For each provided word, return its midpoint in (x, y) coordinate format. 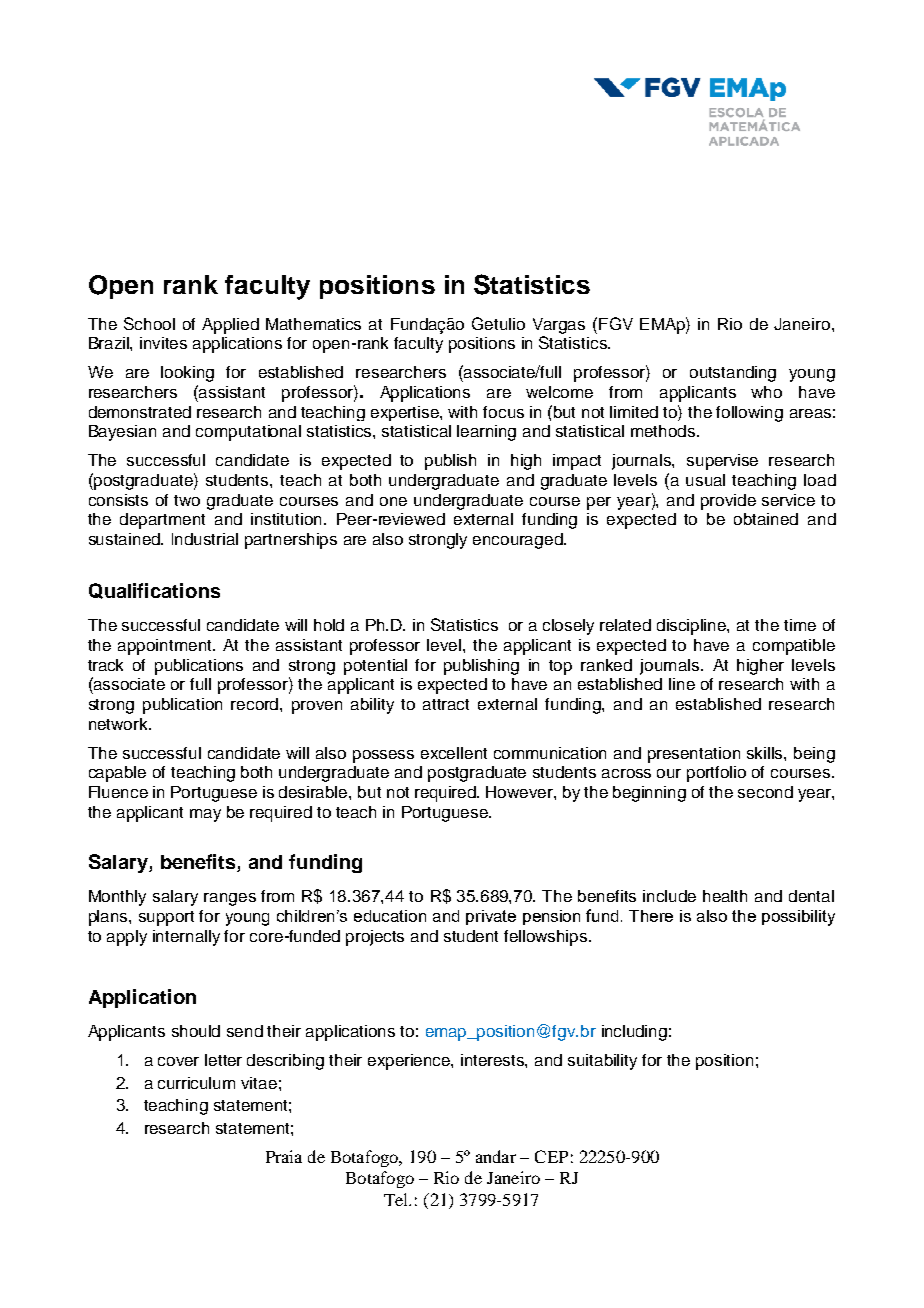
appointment (166, 647)
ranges (230, 899)
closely (568, 627)
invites (163, 343)
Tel (397, 1199)
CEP (551, 1156)
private (491, 917)
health (725, 896)
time (800, 625)
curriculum (196, 1083)
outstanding (733, 374)
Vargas (559, 326)
